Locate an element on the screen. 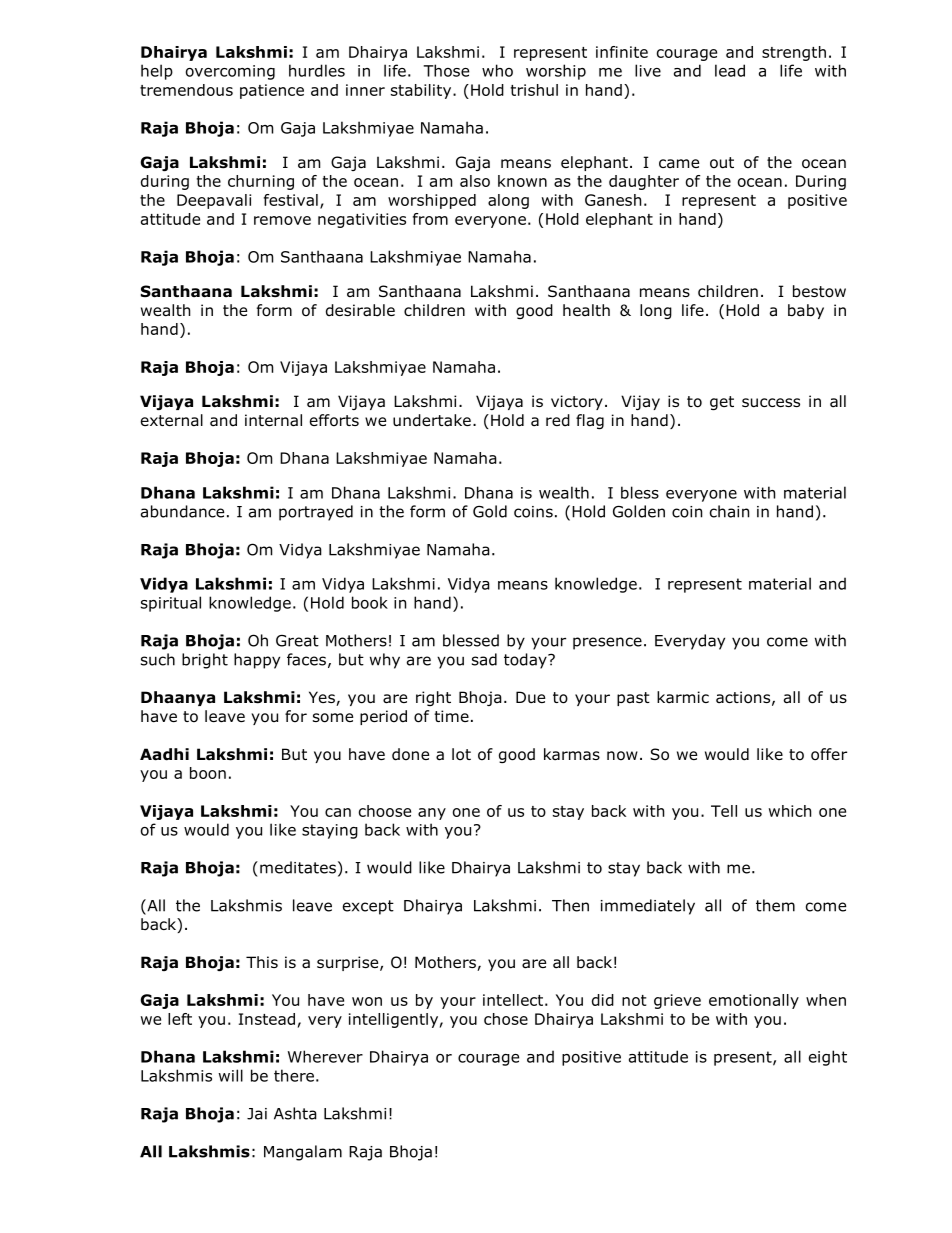 The height and width of the screenshot is (1233, 952). spiritual is located at coordinates (171, 604).
